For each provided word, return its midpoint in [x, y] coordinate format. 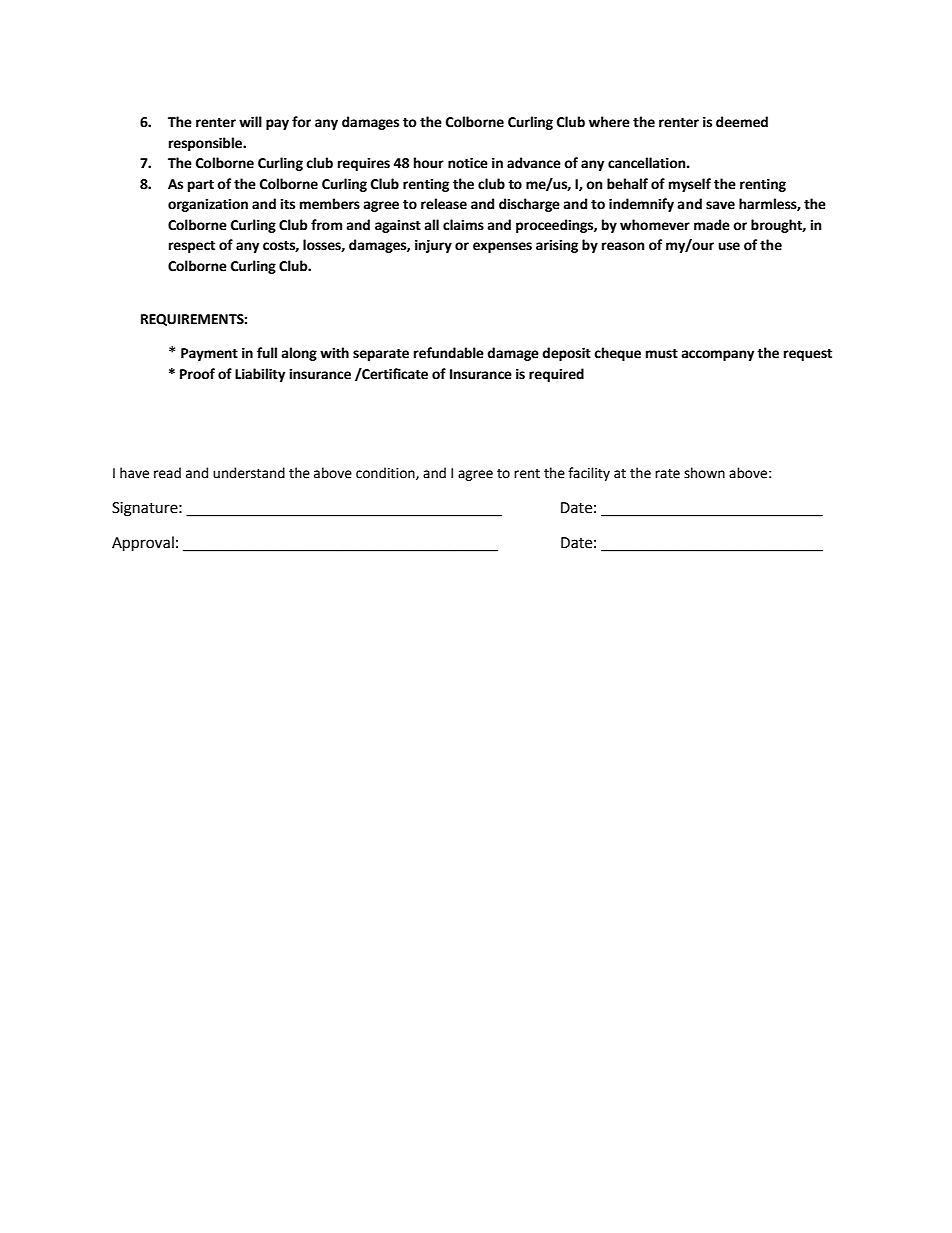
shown [704, 473]
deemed [742, 122]
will [250, 121]
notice [468, 163]
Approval [143, 544]
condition [386, 473]
